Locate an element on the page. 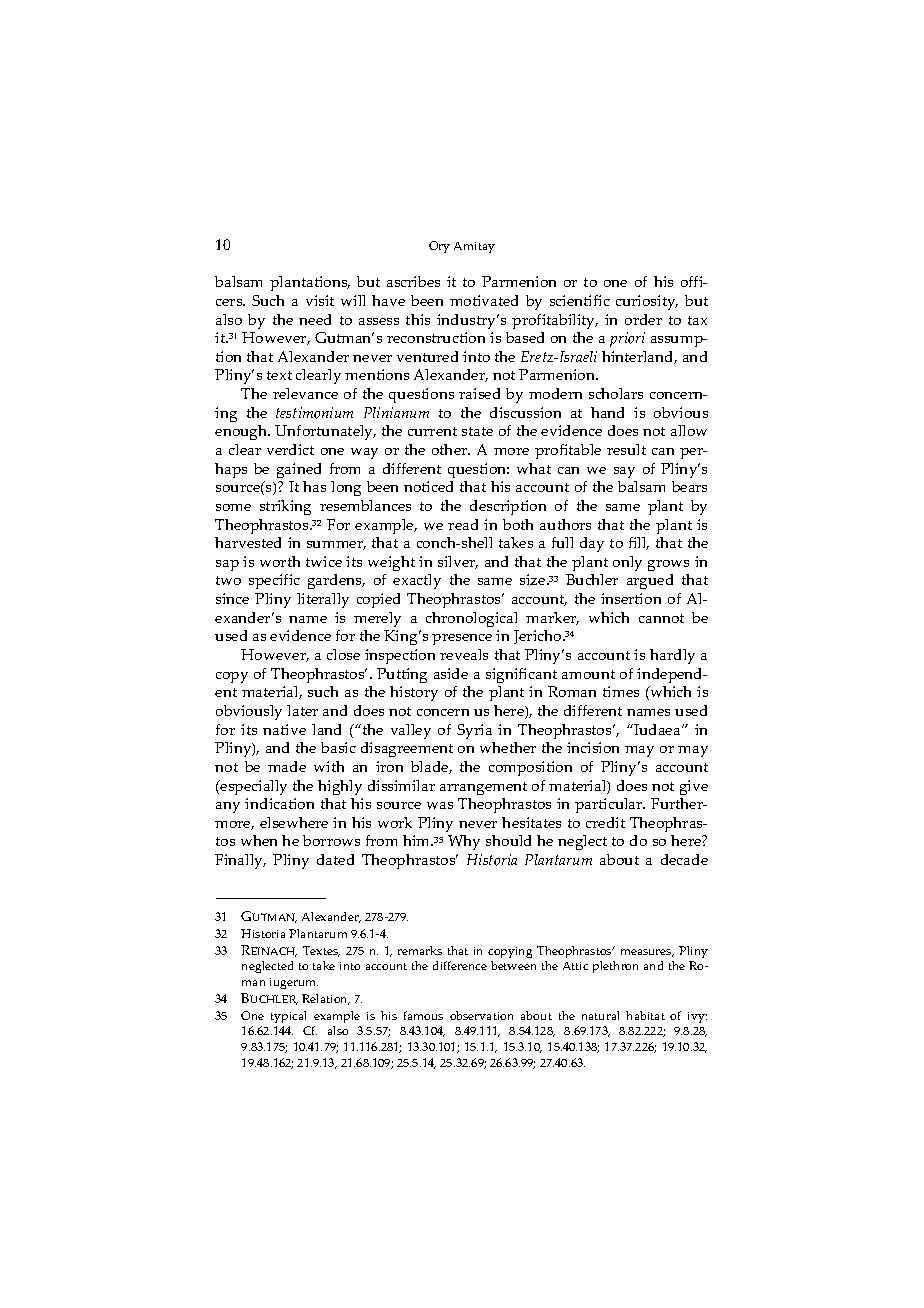 The width and height of the page is (924, 1308). motivated is located at coordinates (484, 300).
